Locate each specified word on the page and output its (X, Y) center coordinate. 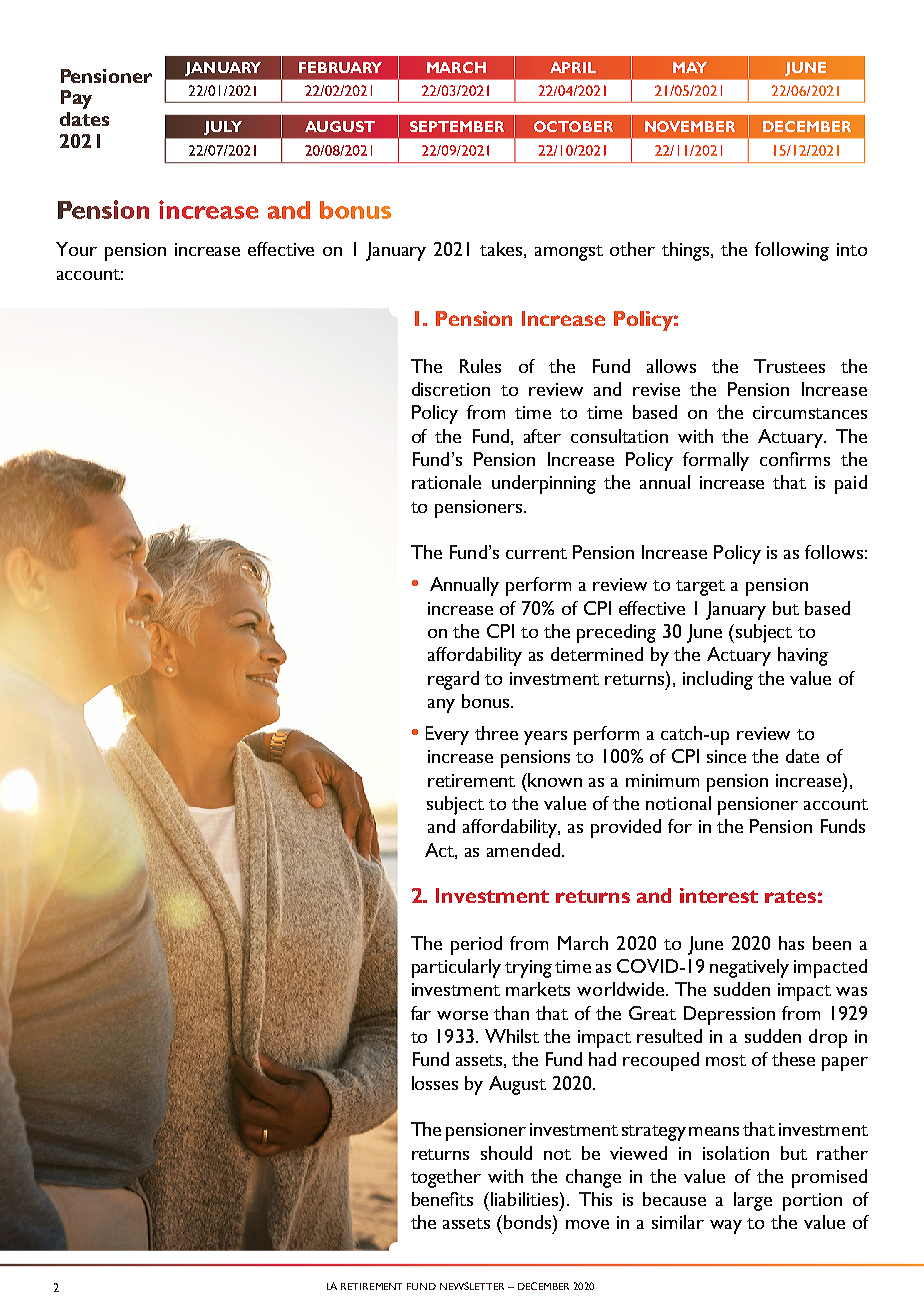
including (718, 680)
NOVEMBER (690, 126)
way (726, 1227)
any (441, 706)
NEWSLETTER (472, 1286)
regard (453, 680)
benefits (442, 1199)
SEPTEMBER (457, 126)
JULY (223, 128)
